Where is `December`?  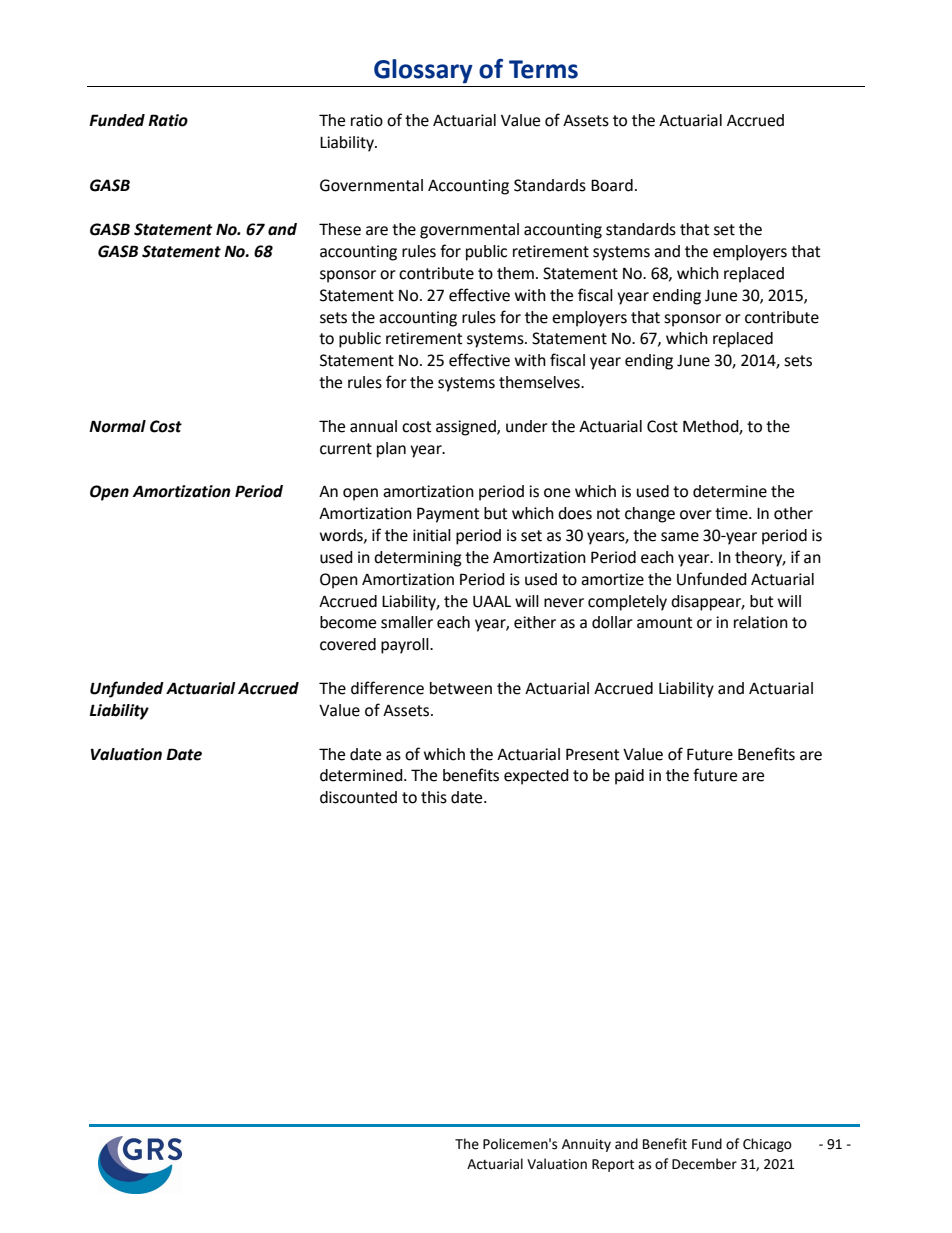 December is located at coordinates (704, 1164).
